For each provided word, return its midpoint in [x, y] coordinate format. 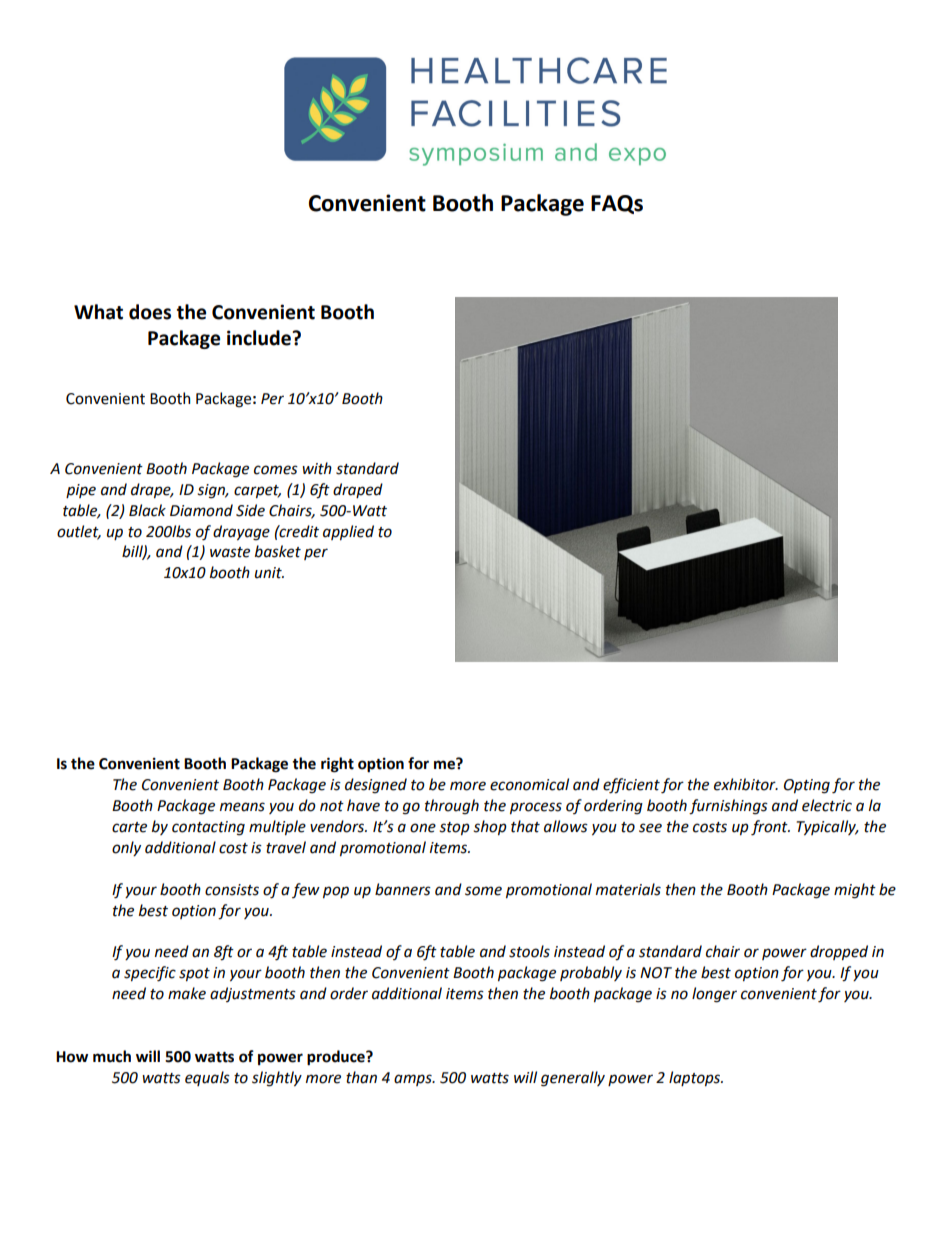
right [337, 765]
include [260, 338]
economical [529, 784]
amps [414, 1080]
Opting [807, 786]
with [317, 468]
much [112, 1056]
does [150, 312]
